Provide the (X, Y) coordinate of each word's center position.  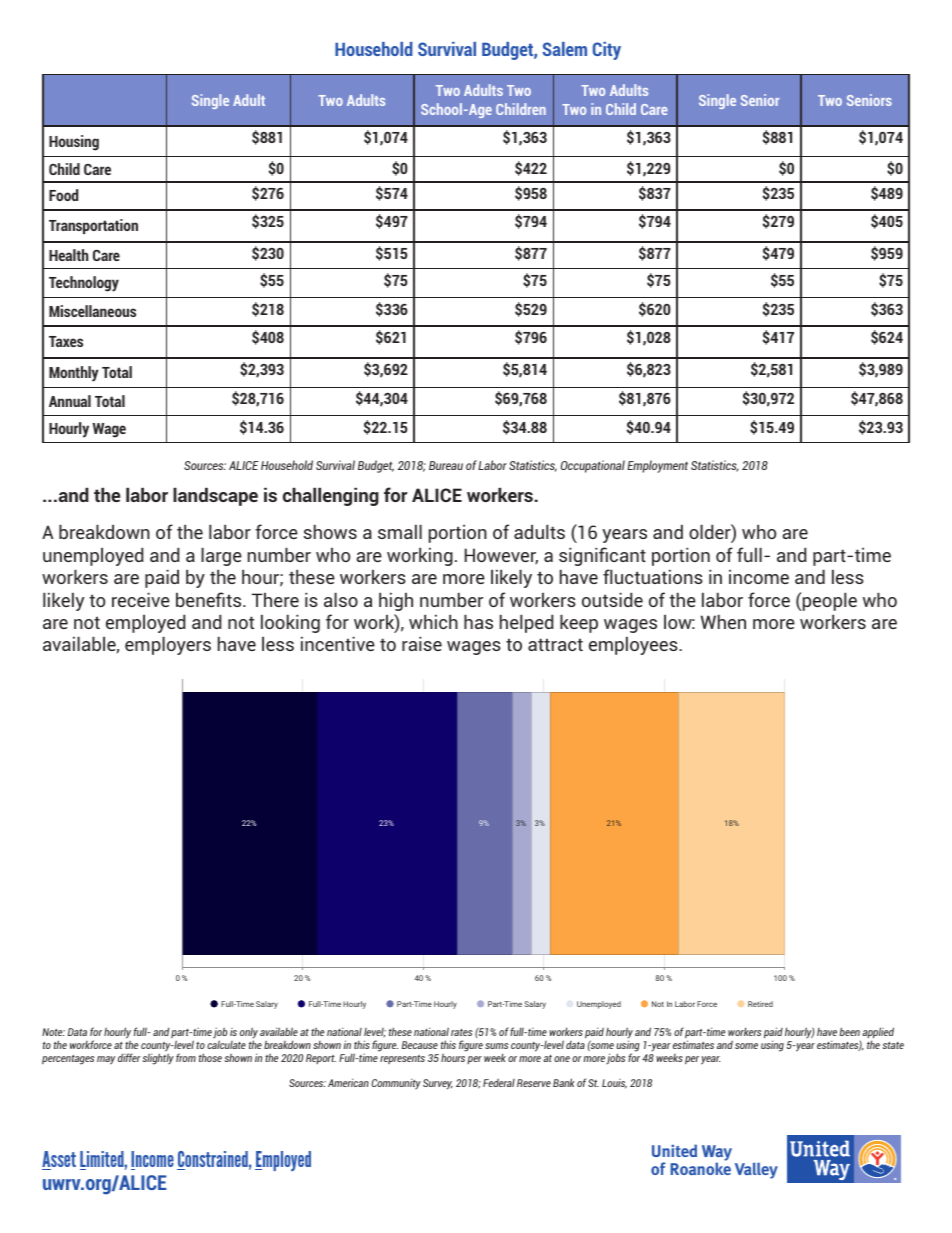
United (674, 1150)
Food (63, 195)
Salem (565, 49)
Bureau (446, 465)
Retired (760, 1004)
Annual (70, 401)
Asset (59, 1160)
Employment (657, 466)
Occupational (593, 466)
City (607, 51)
